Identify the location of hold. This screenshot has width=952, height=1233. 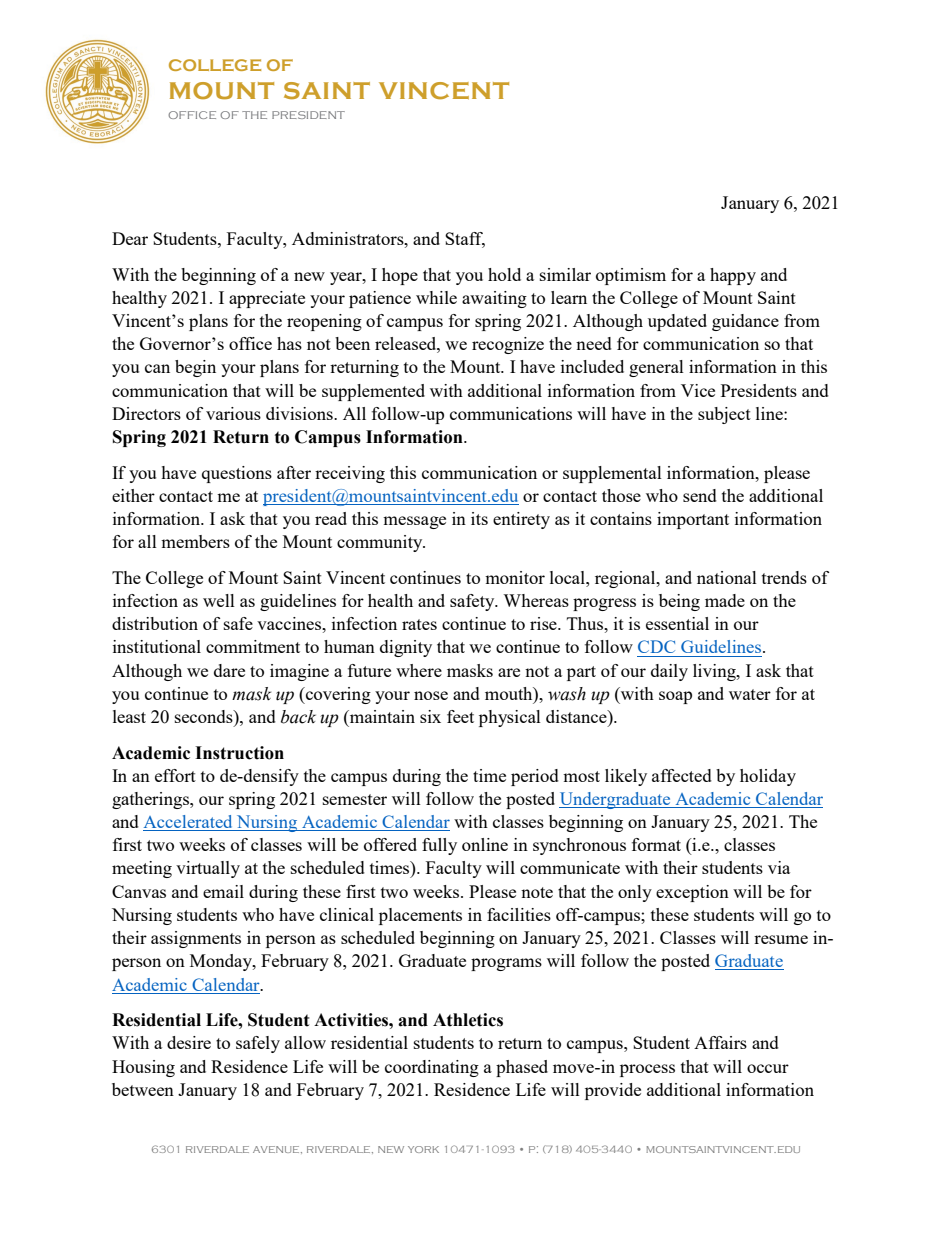
(504, 274).
